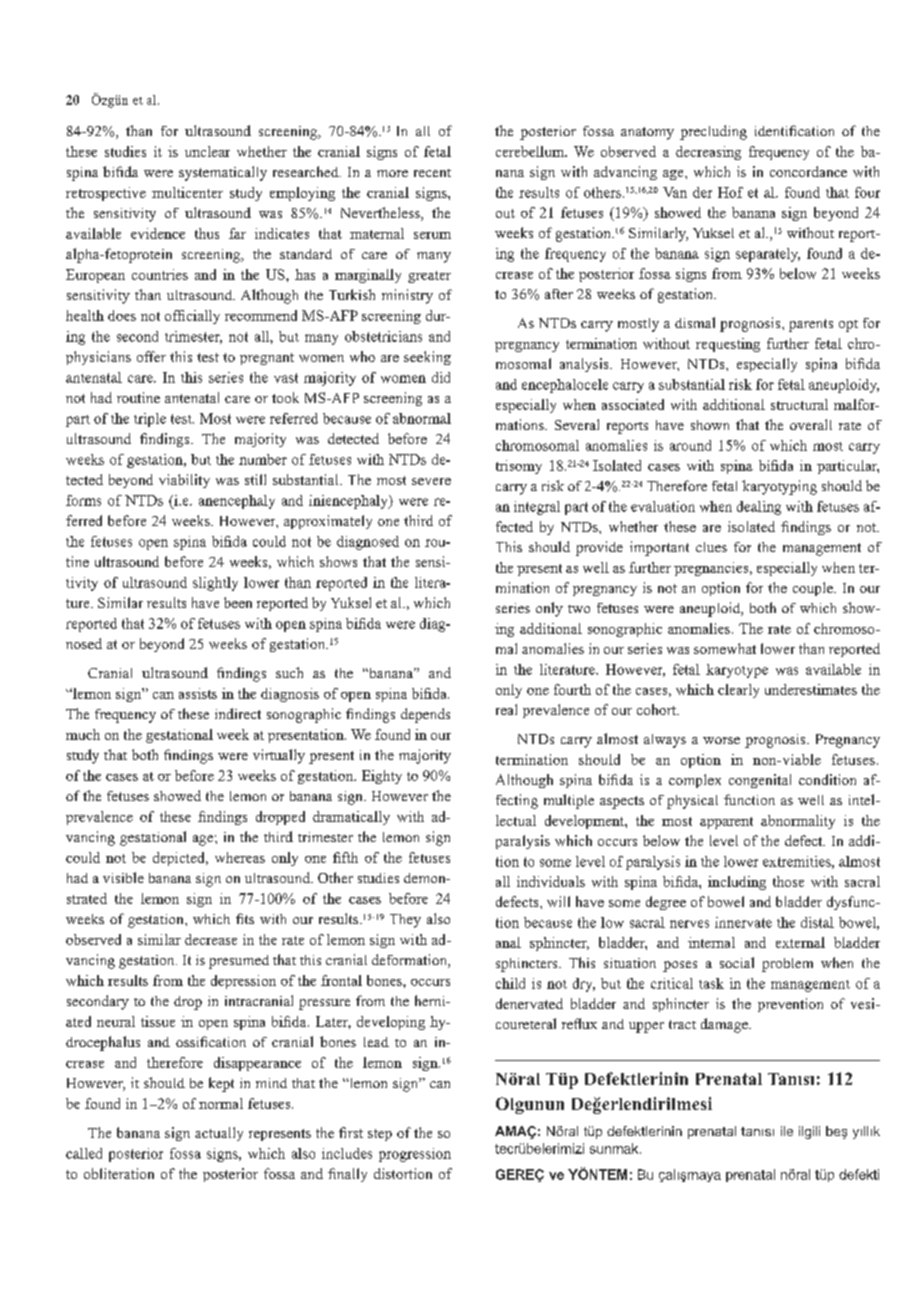  What do you see at coordinates (431, 481) in the document?
I see `severe` at bounding box center [431, 481].
